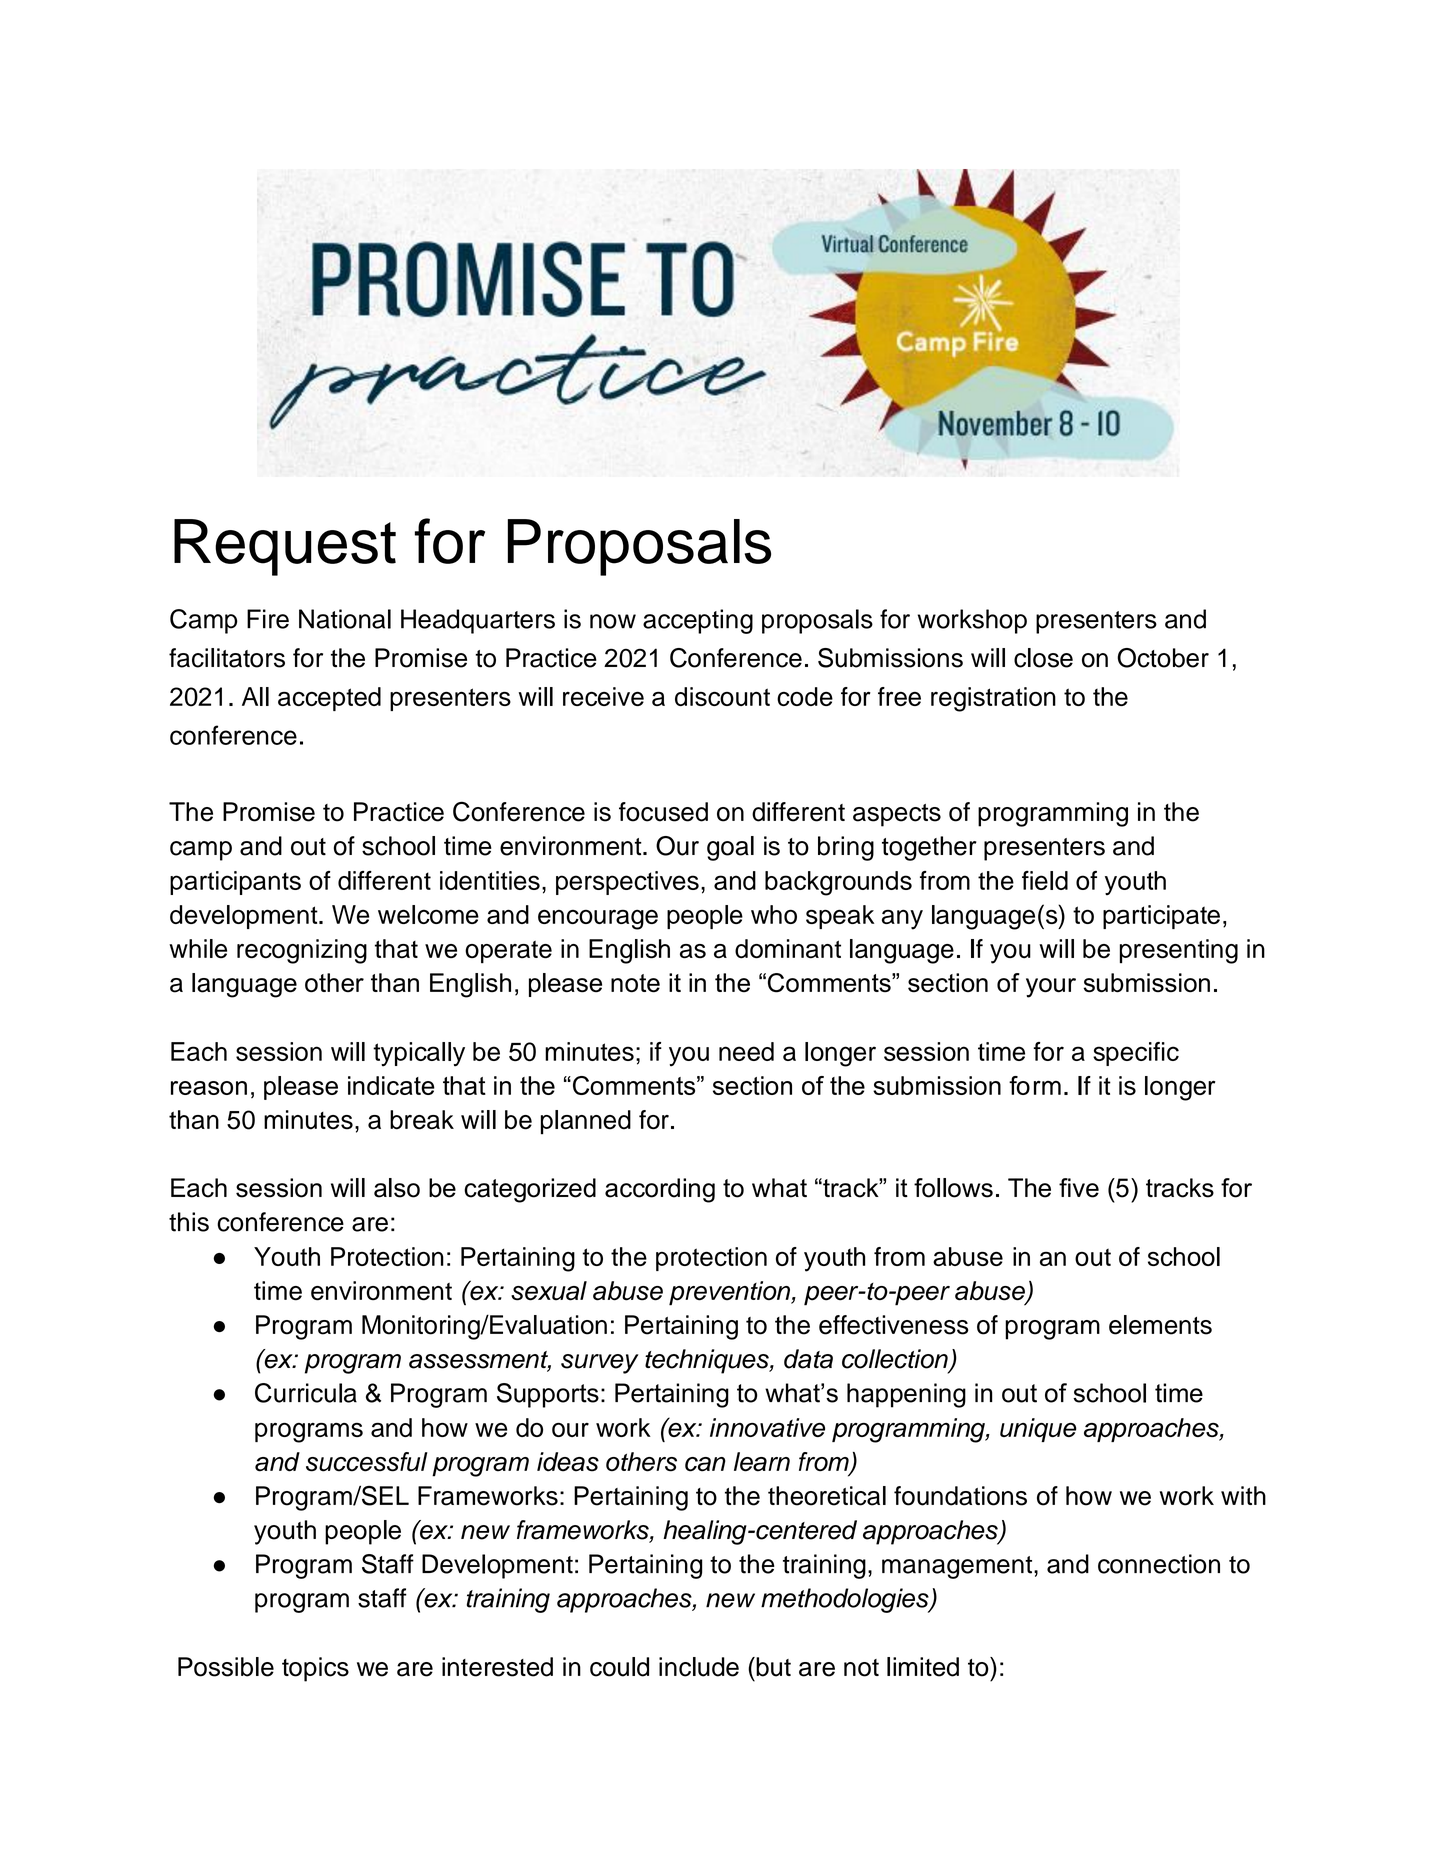 This page has height=1861, width=1438. Describe the element at coordinates (1160, 1325) in the page. I see `elements` at that location.
